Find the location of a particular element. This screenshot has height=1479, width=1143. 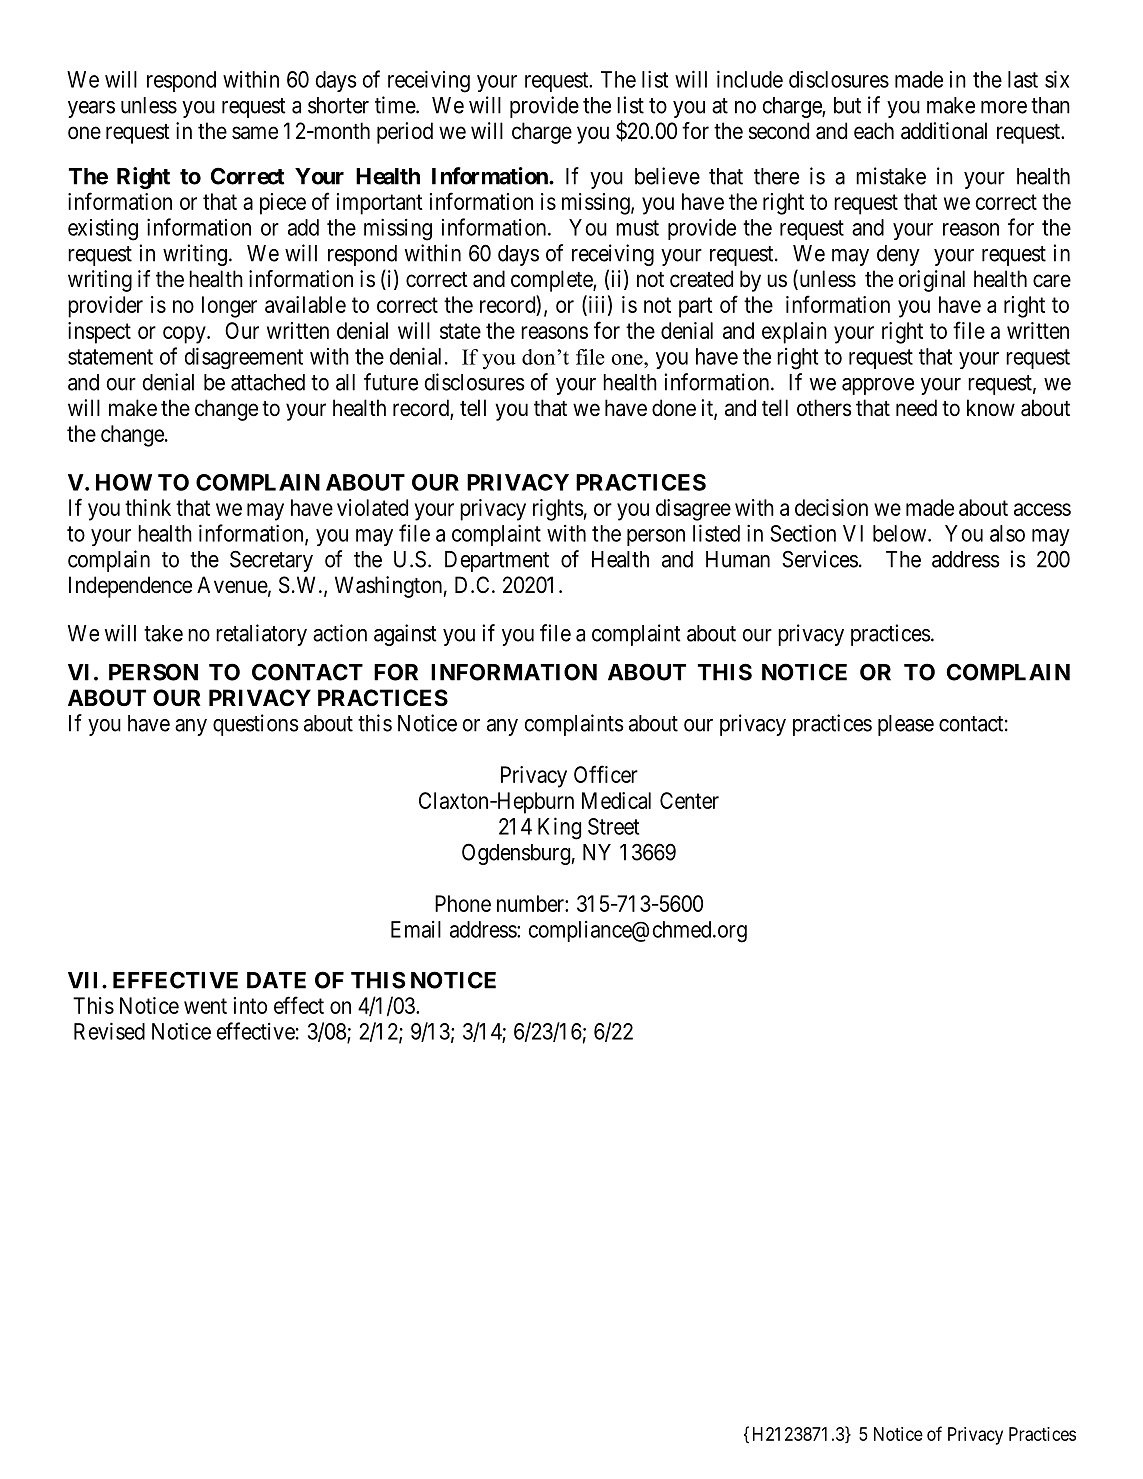

questions is located at coordinates (256, 725).
